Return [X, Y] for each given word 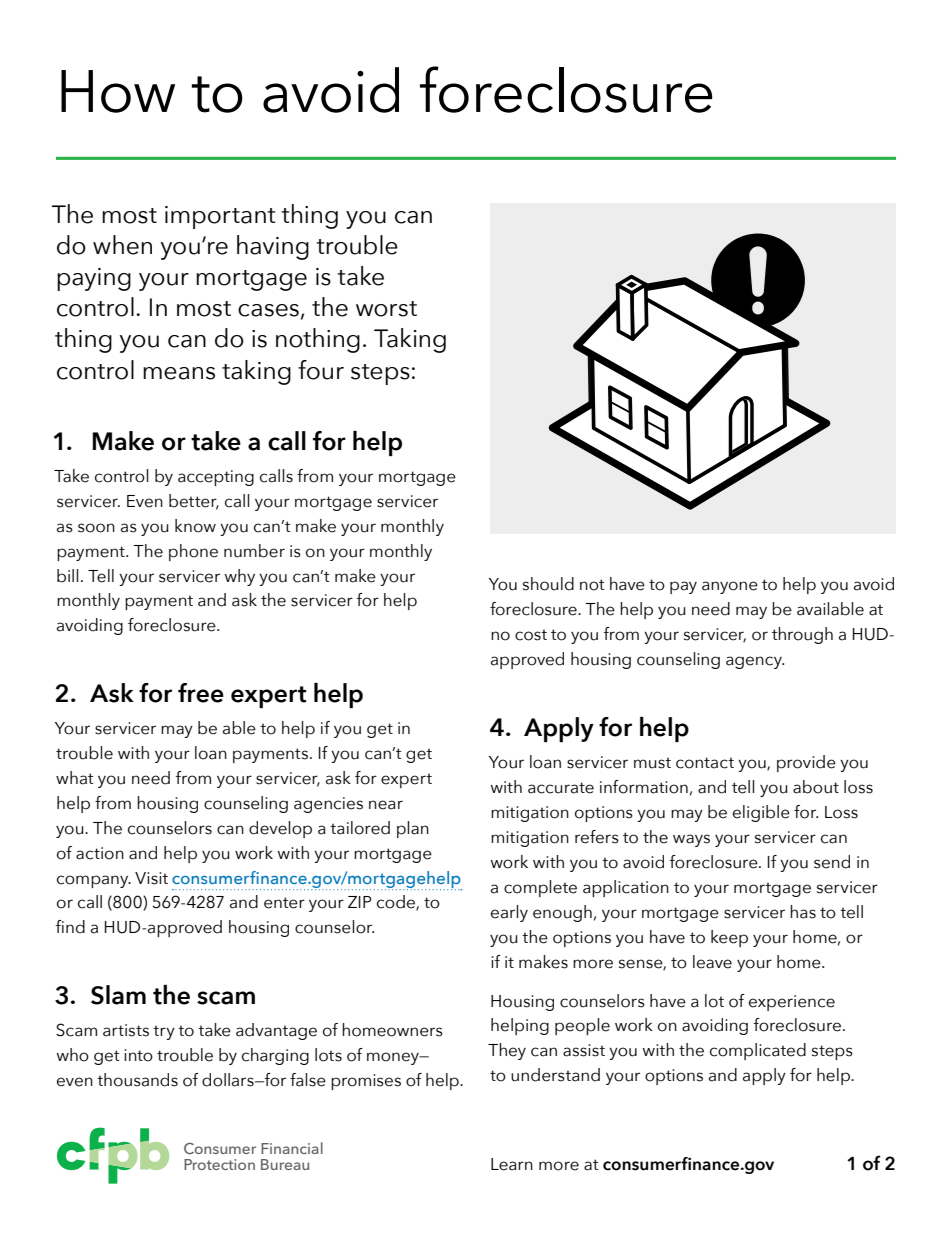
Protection [219, 1164]
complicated [758, 1051]
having [273, 247]
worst [386, 309]
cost [531, 635]
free [201, 693]
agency [755, 662]
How [118, 91]
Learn [512, 1164]
